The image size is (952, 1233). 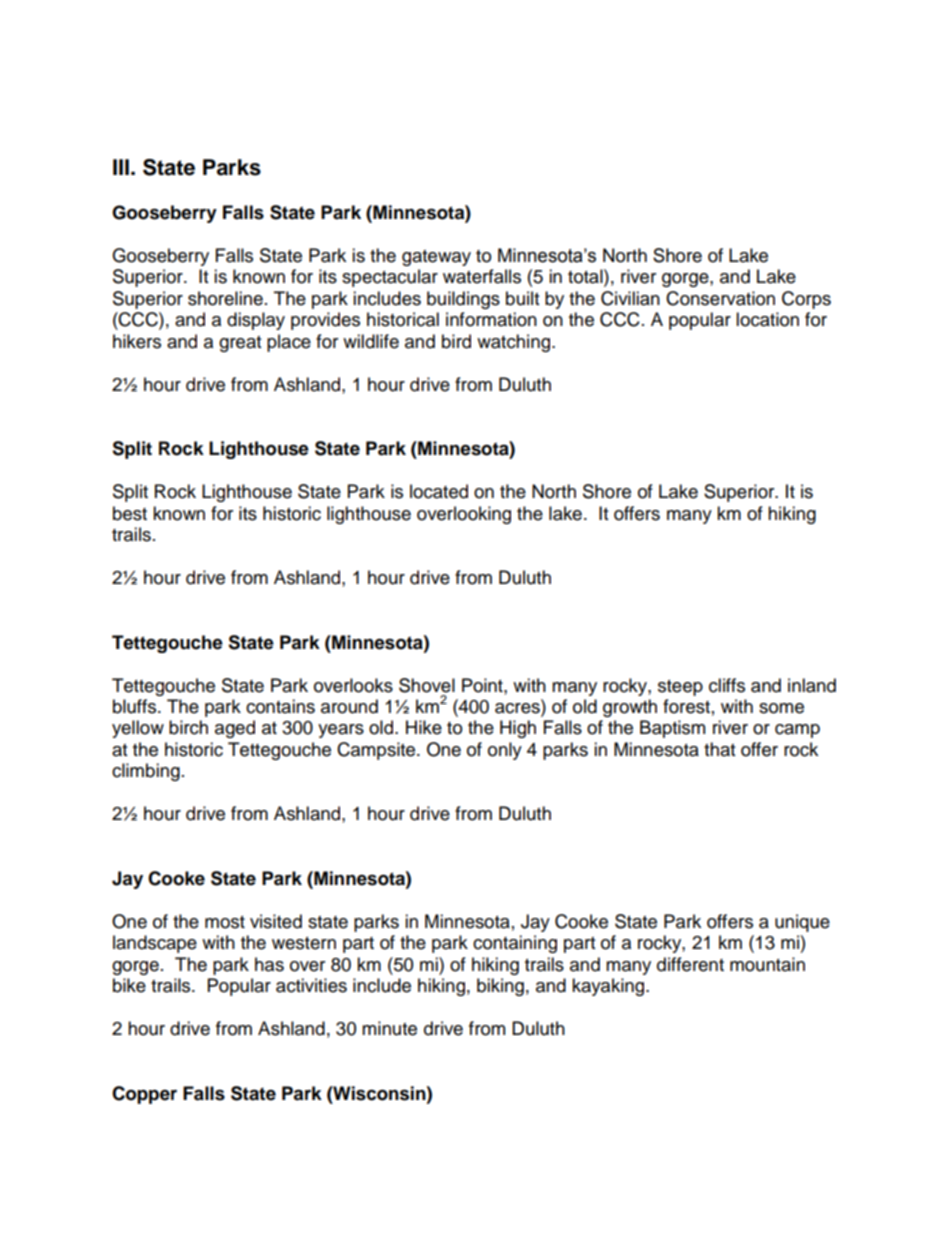 I want to click on that, so click(x=719, y=749).
